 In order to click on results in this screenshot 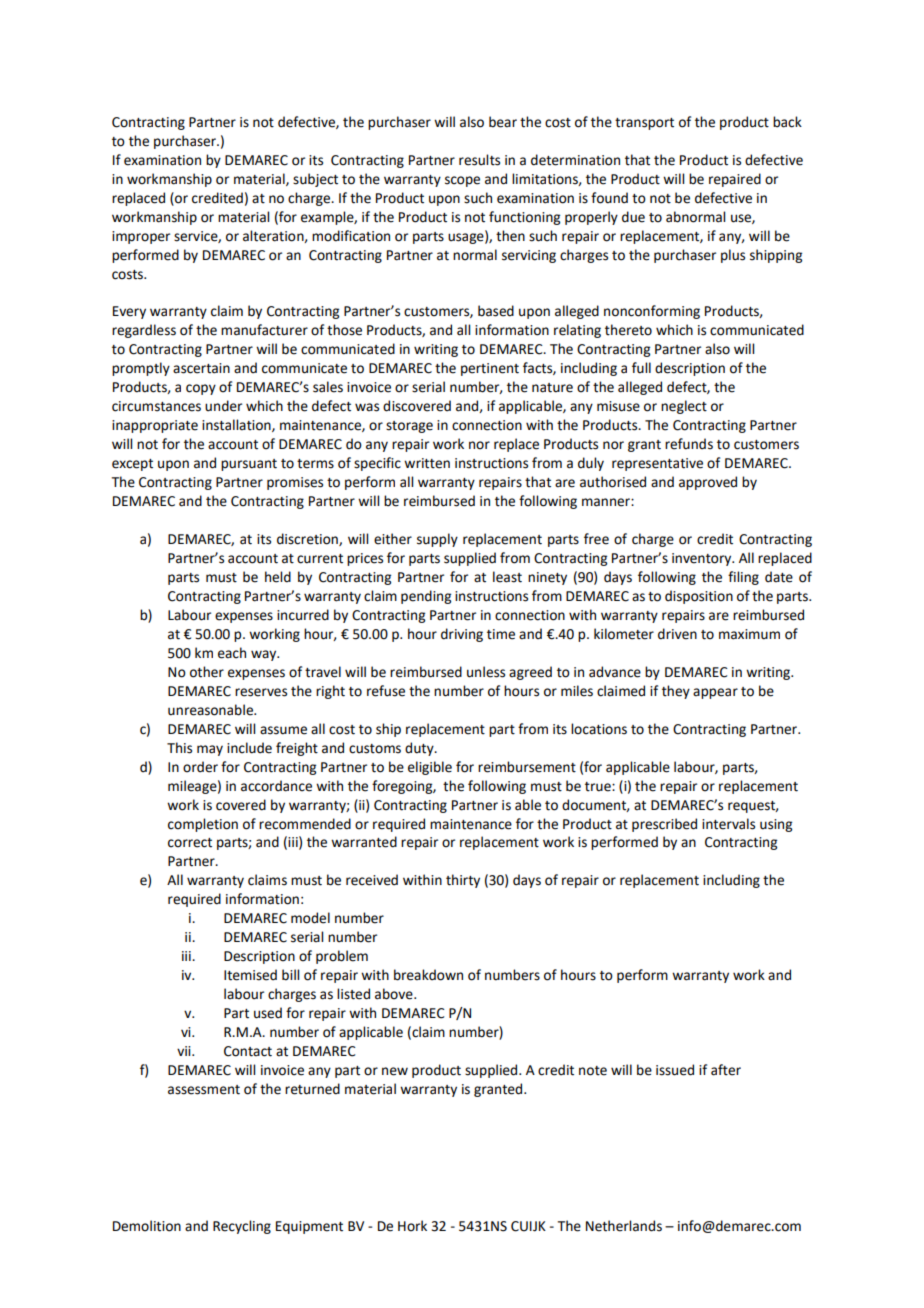, I will do `click(479, 160)`.
